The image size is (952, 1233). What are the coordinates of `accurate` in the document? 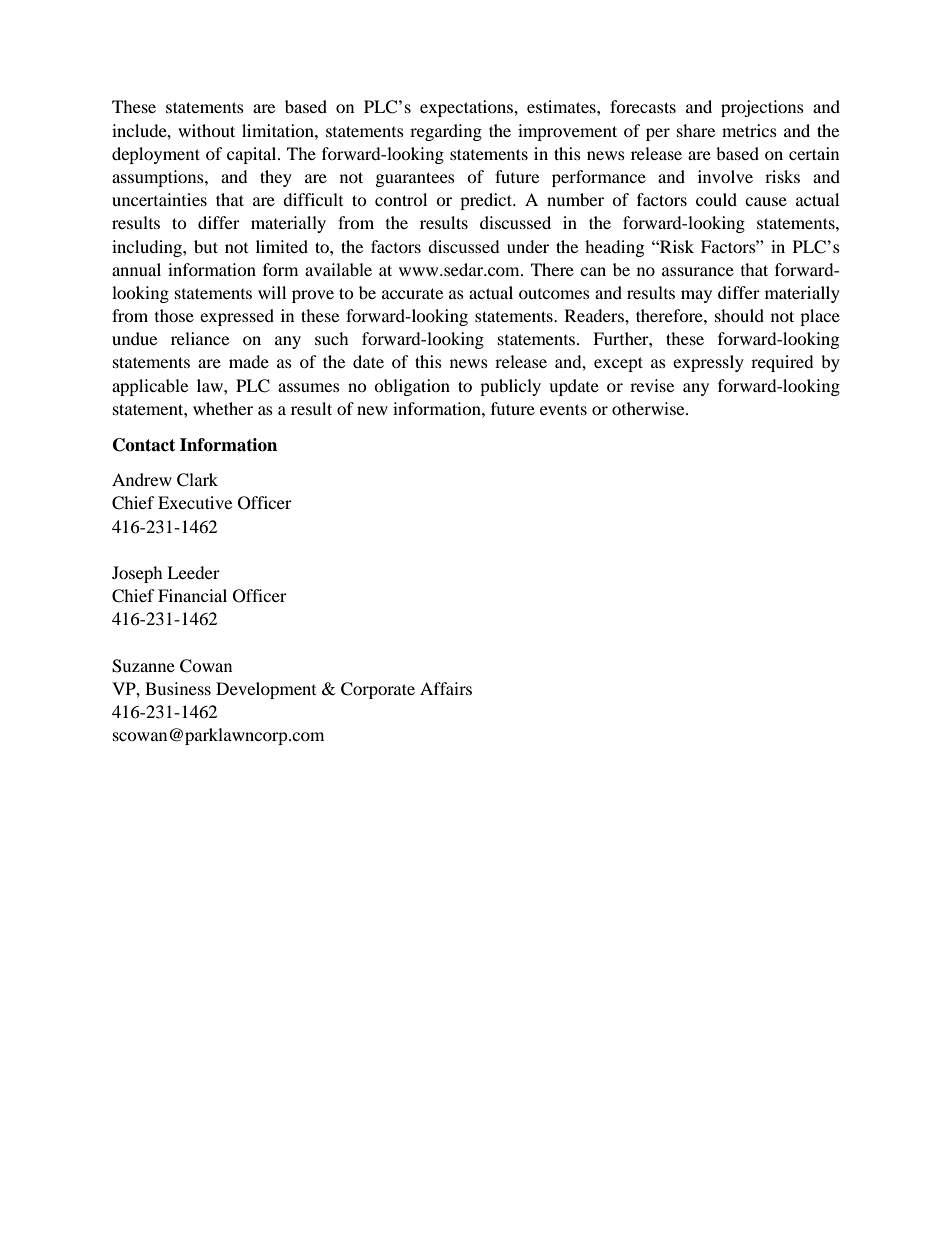 It's located at (412, 293).
